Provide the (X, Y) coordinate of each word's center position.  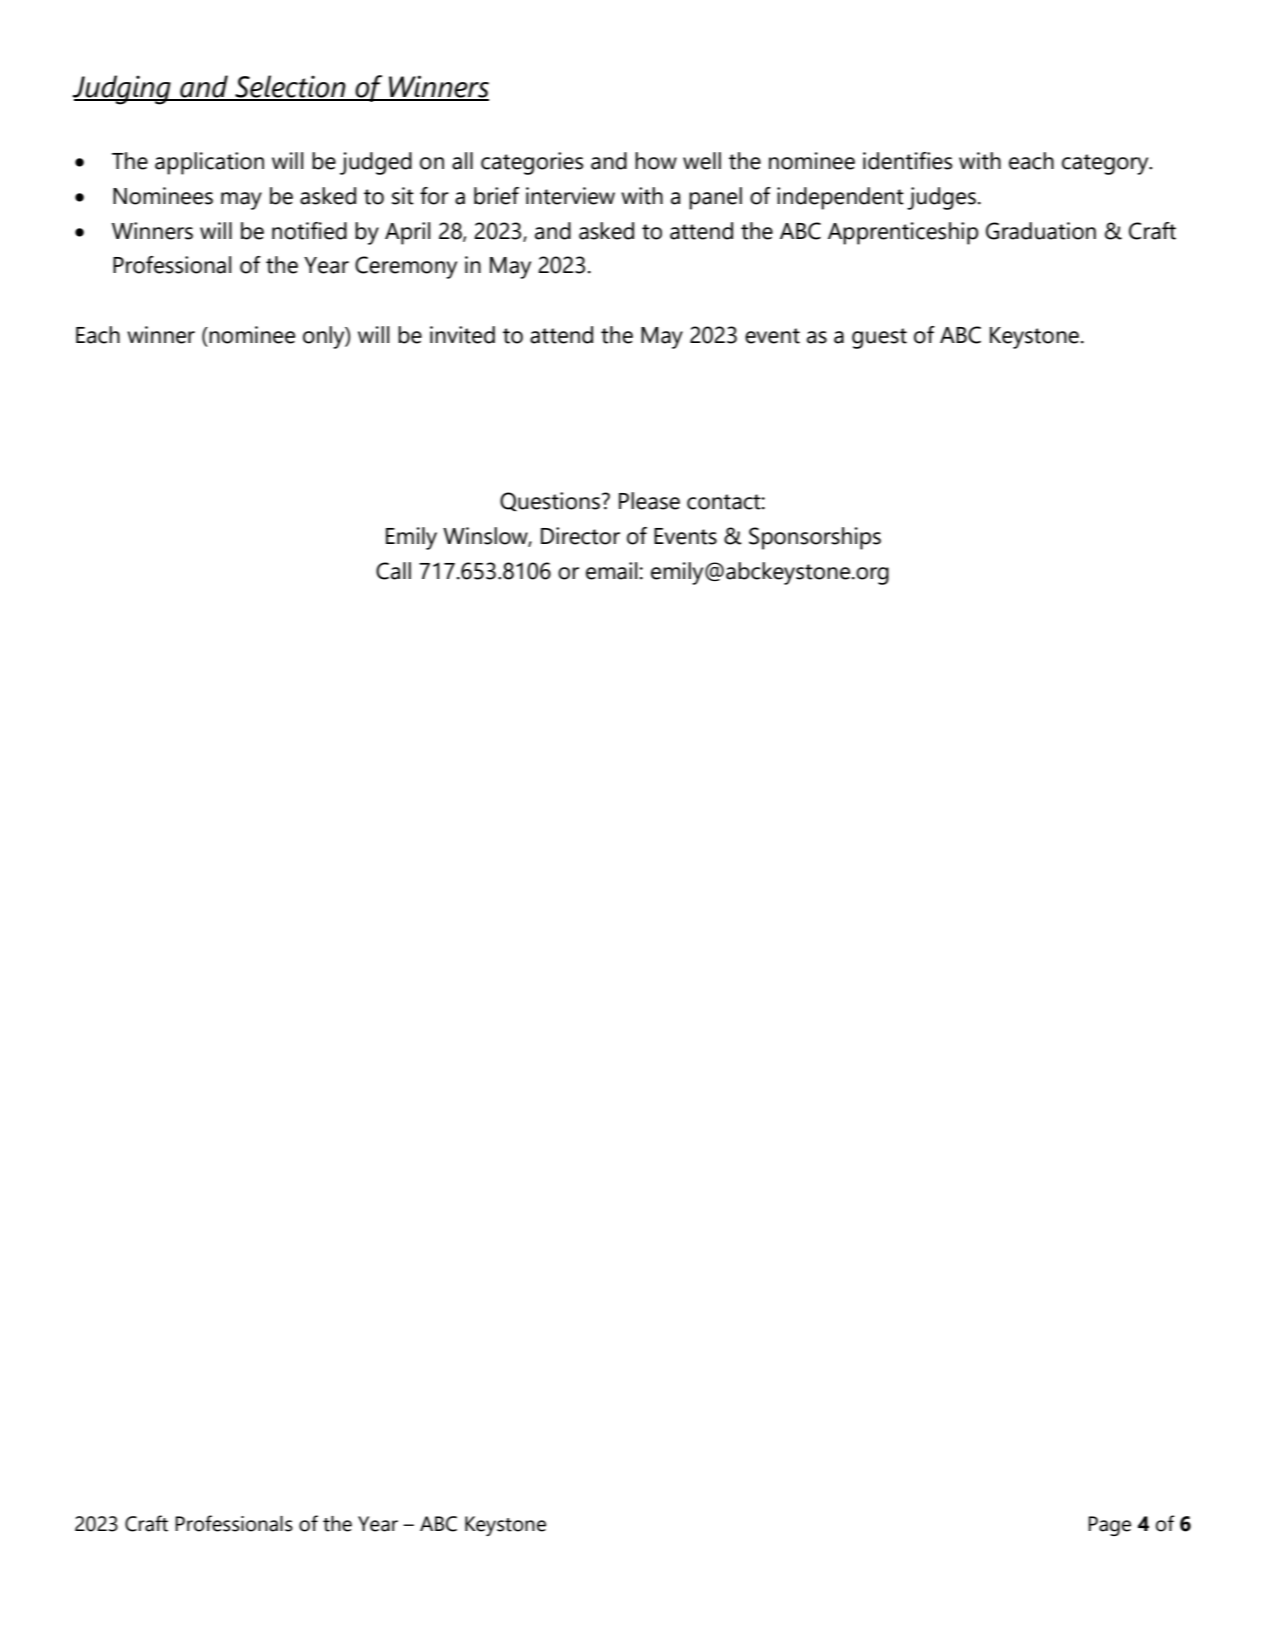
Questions (550, 501)
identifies (907, 161)
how (656, 161)
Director (580, 536)
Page (1109, 1526)
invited (462, 335)
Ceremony (406, 267)
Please (649, 501)
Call (393, 571)
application (209, 163)
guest (879, 338)
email (611, 571)
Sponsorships (815, 538)
